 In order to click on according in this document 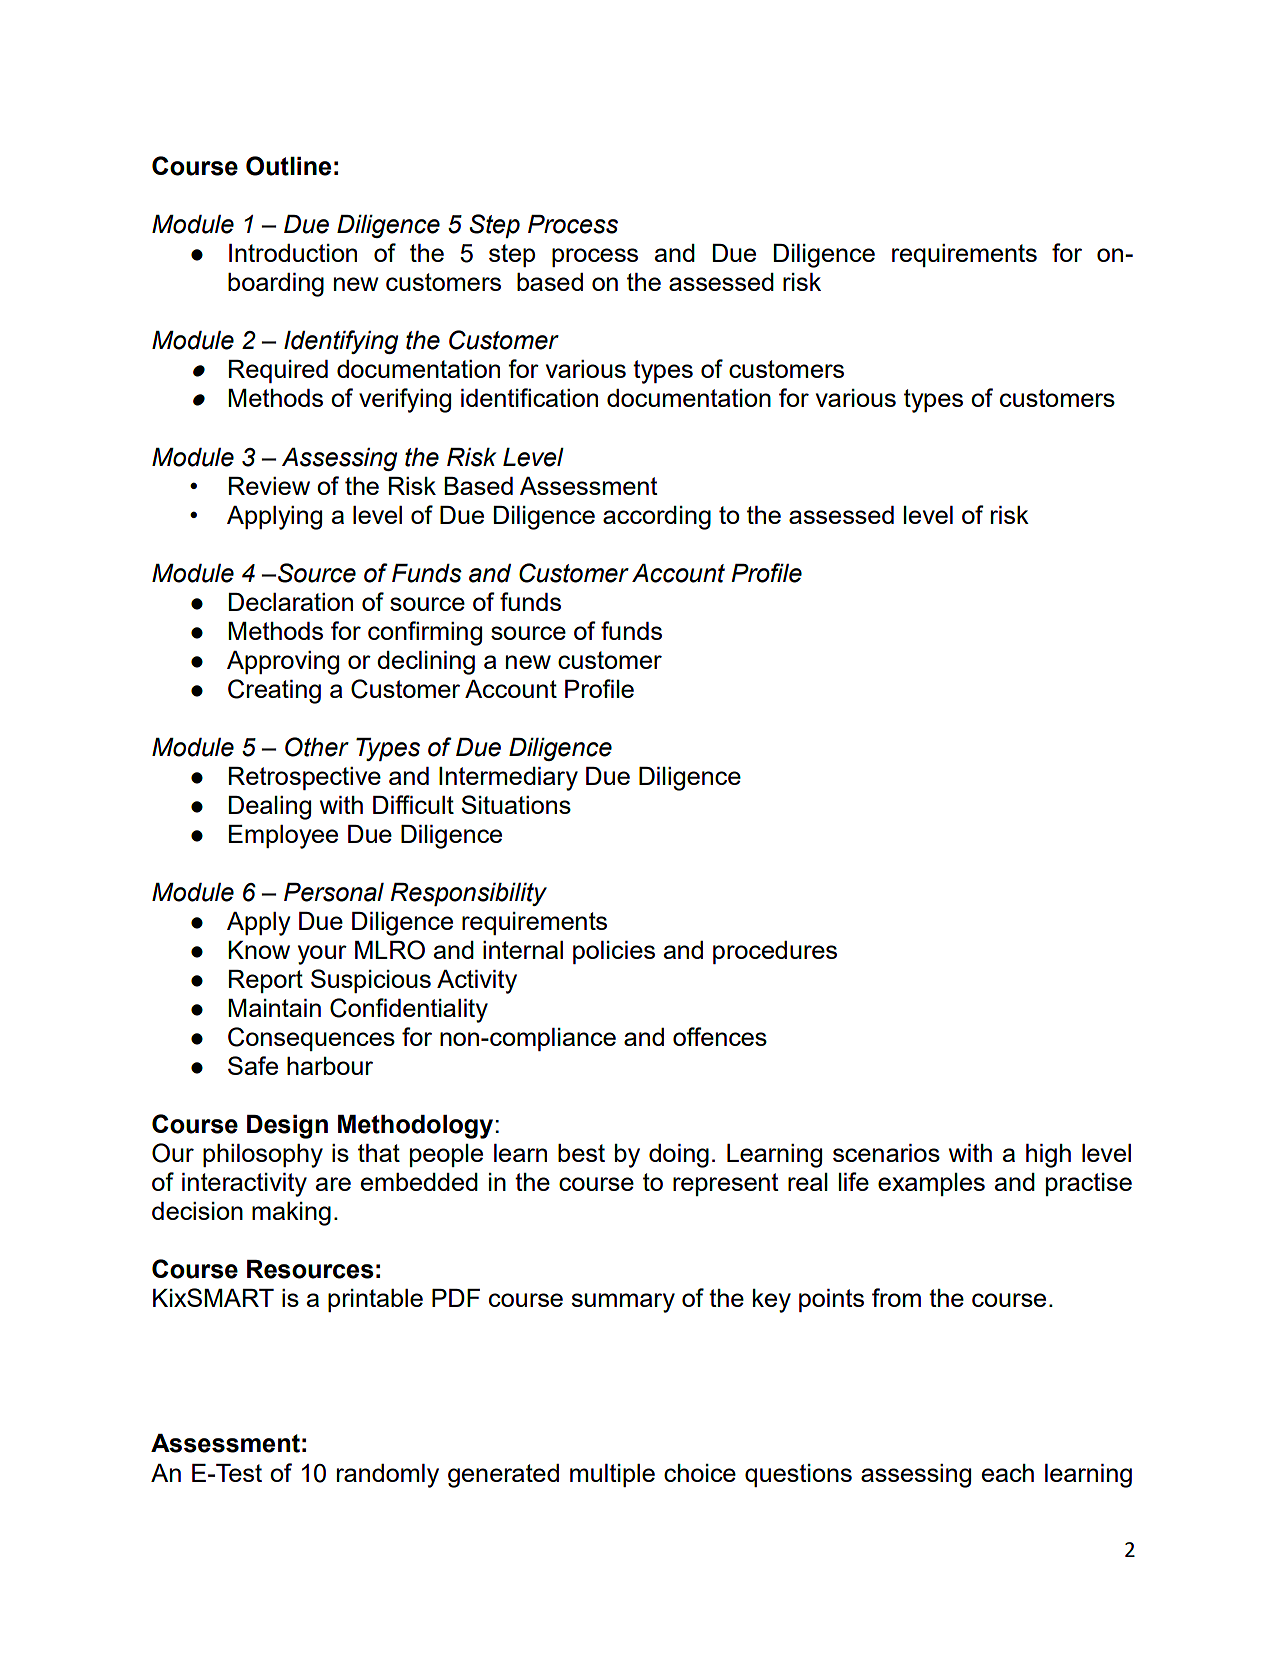, I will do `click(657, 518)`.
